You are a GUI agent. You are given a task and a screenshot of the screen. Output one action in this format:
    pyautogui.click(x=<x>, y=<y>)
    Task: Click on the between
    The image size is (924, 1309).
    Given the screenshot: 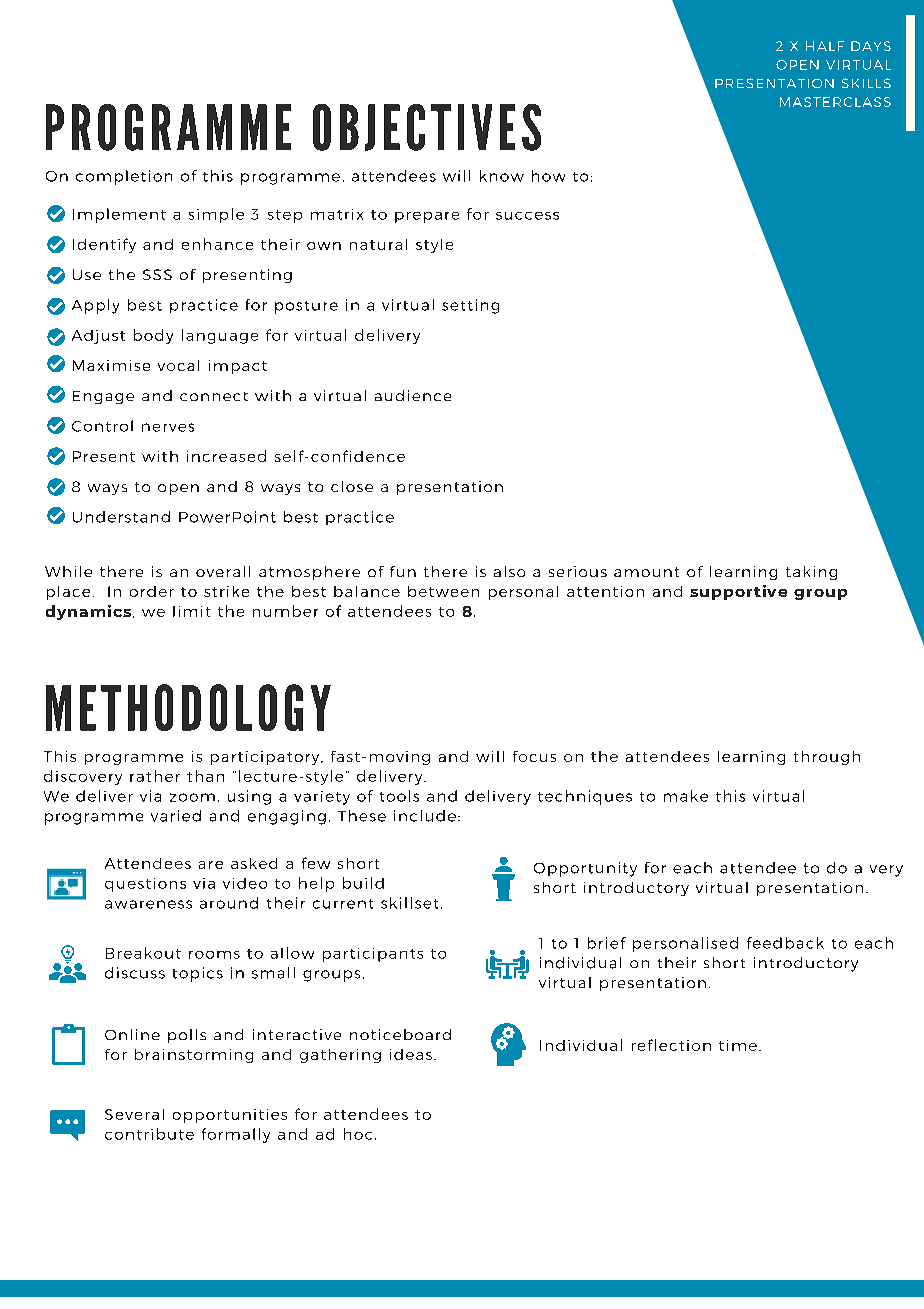 What is the action you would take?
    pyautogui.click(x=443, y=591)
